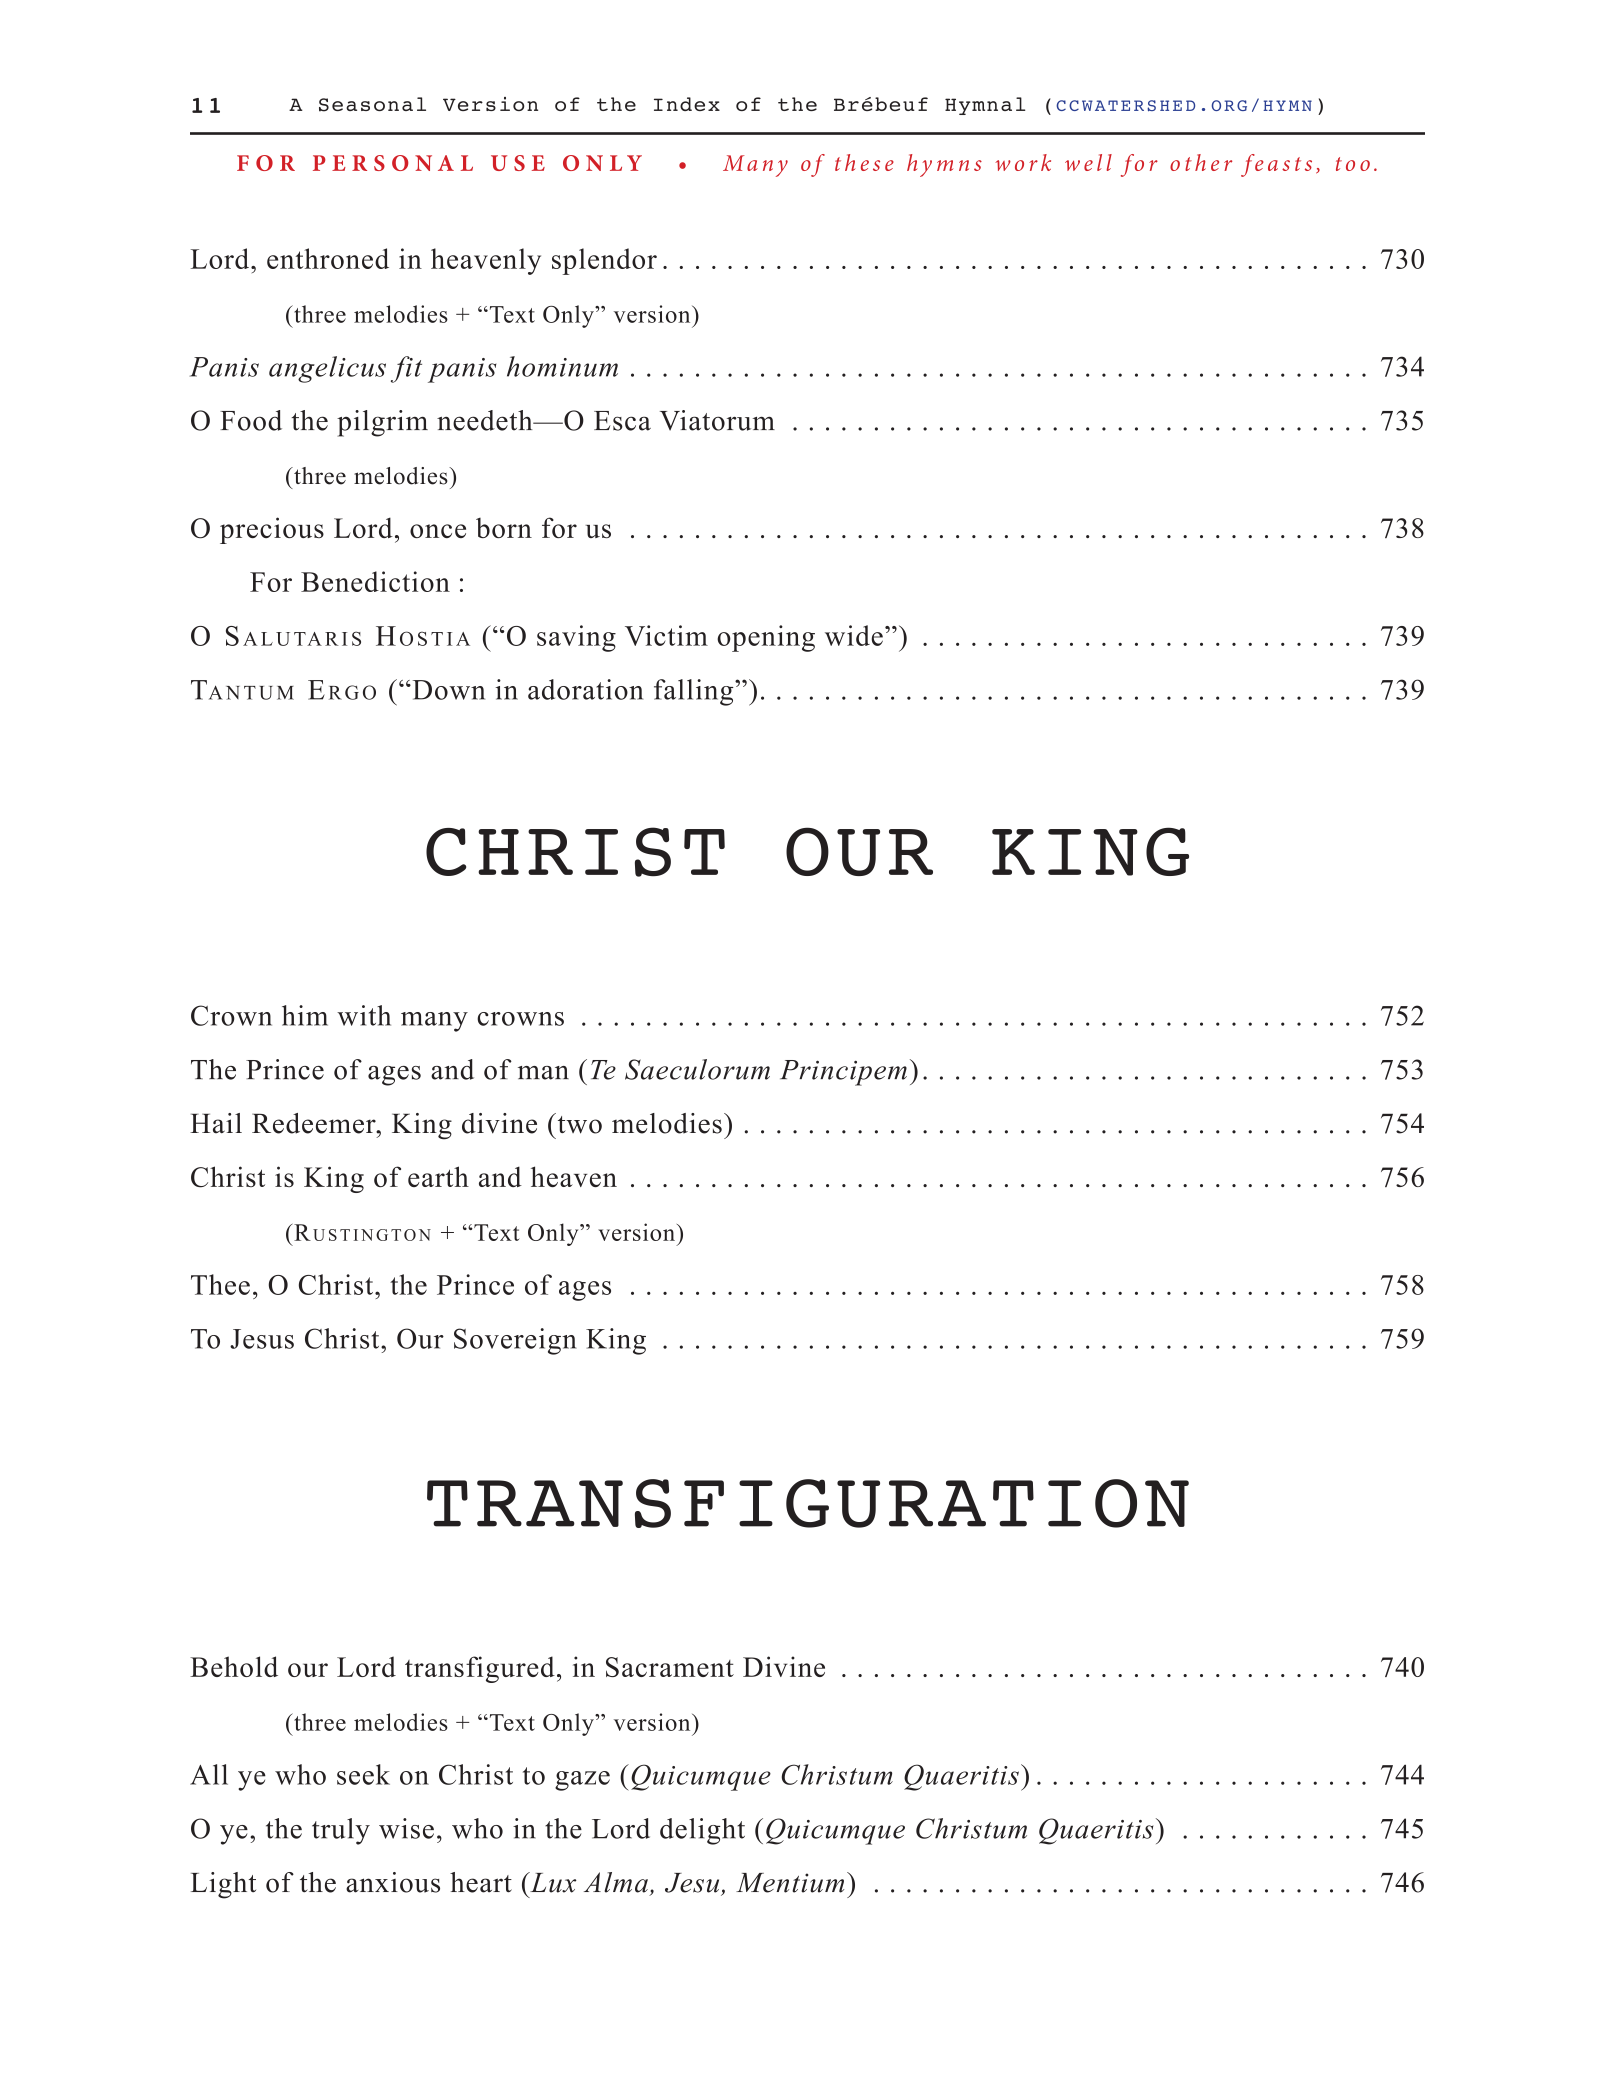 This document has width=1615, height=2090. What do you see at coordinates (552, 1882) in the document?
I see `Lux` at bounding box center [552, 1882].
